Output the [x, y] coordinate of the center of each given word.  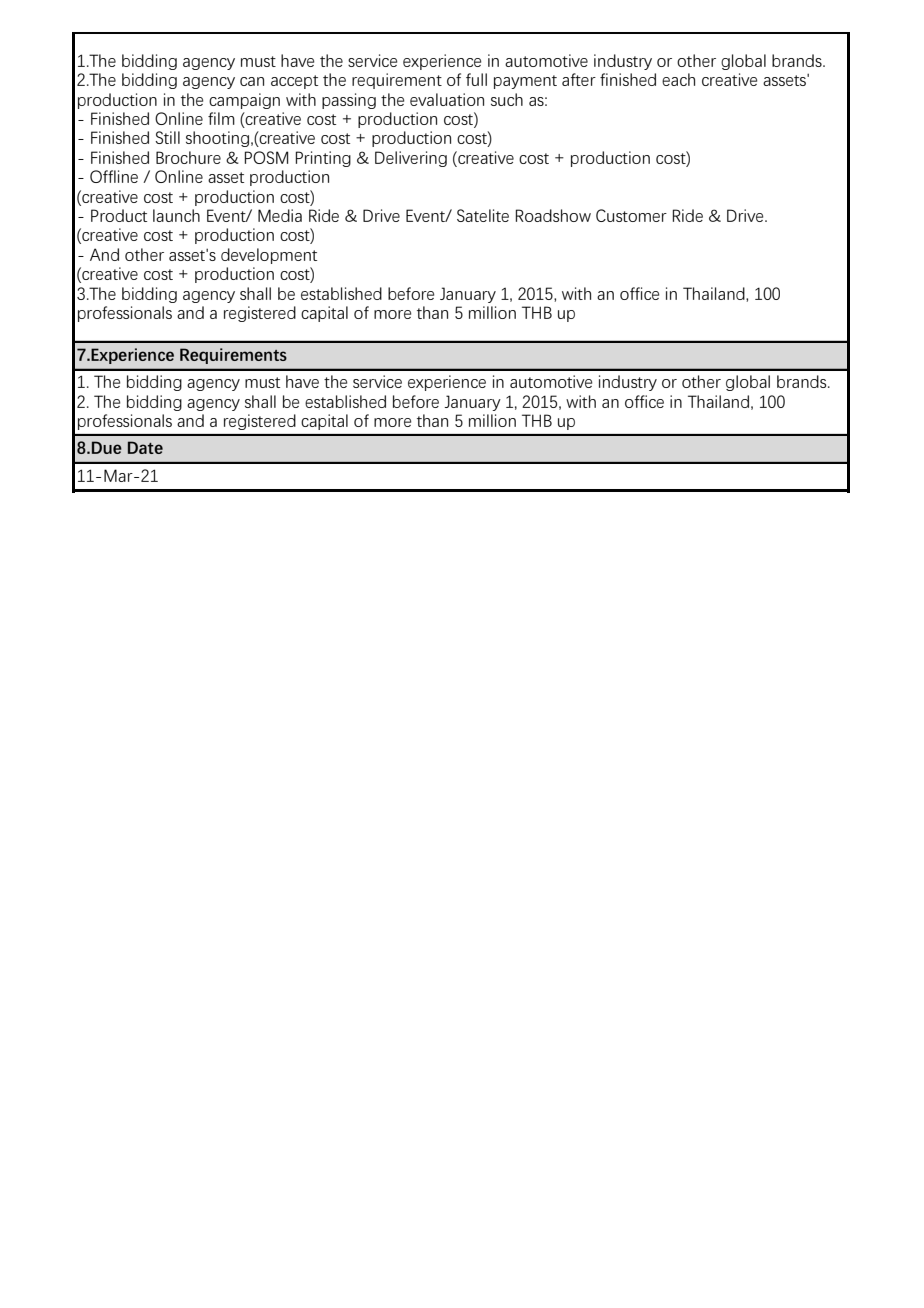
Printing [323, 159]
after [579, 79]
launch [176, 215]
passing [349, 101]
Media [280, 215]
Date [145, 447]
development [269, 256]
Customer [631, 215]
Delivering [411, 159]
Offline [114, 176]
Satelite [483, 215]
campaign [244, 101]
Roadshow [553, 215]
